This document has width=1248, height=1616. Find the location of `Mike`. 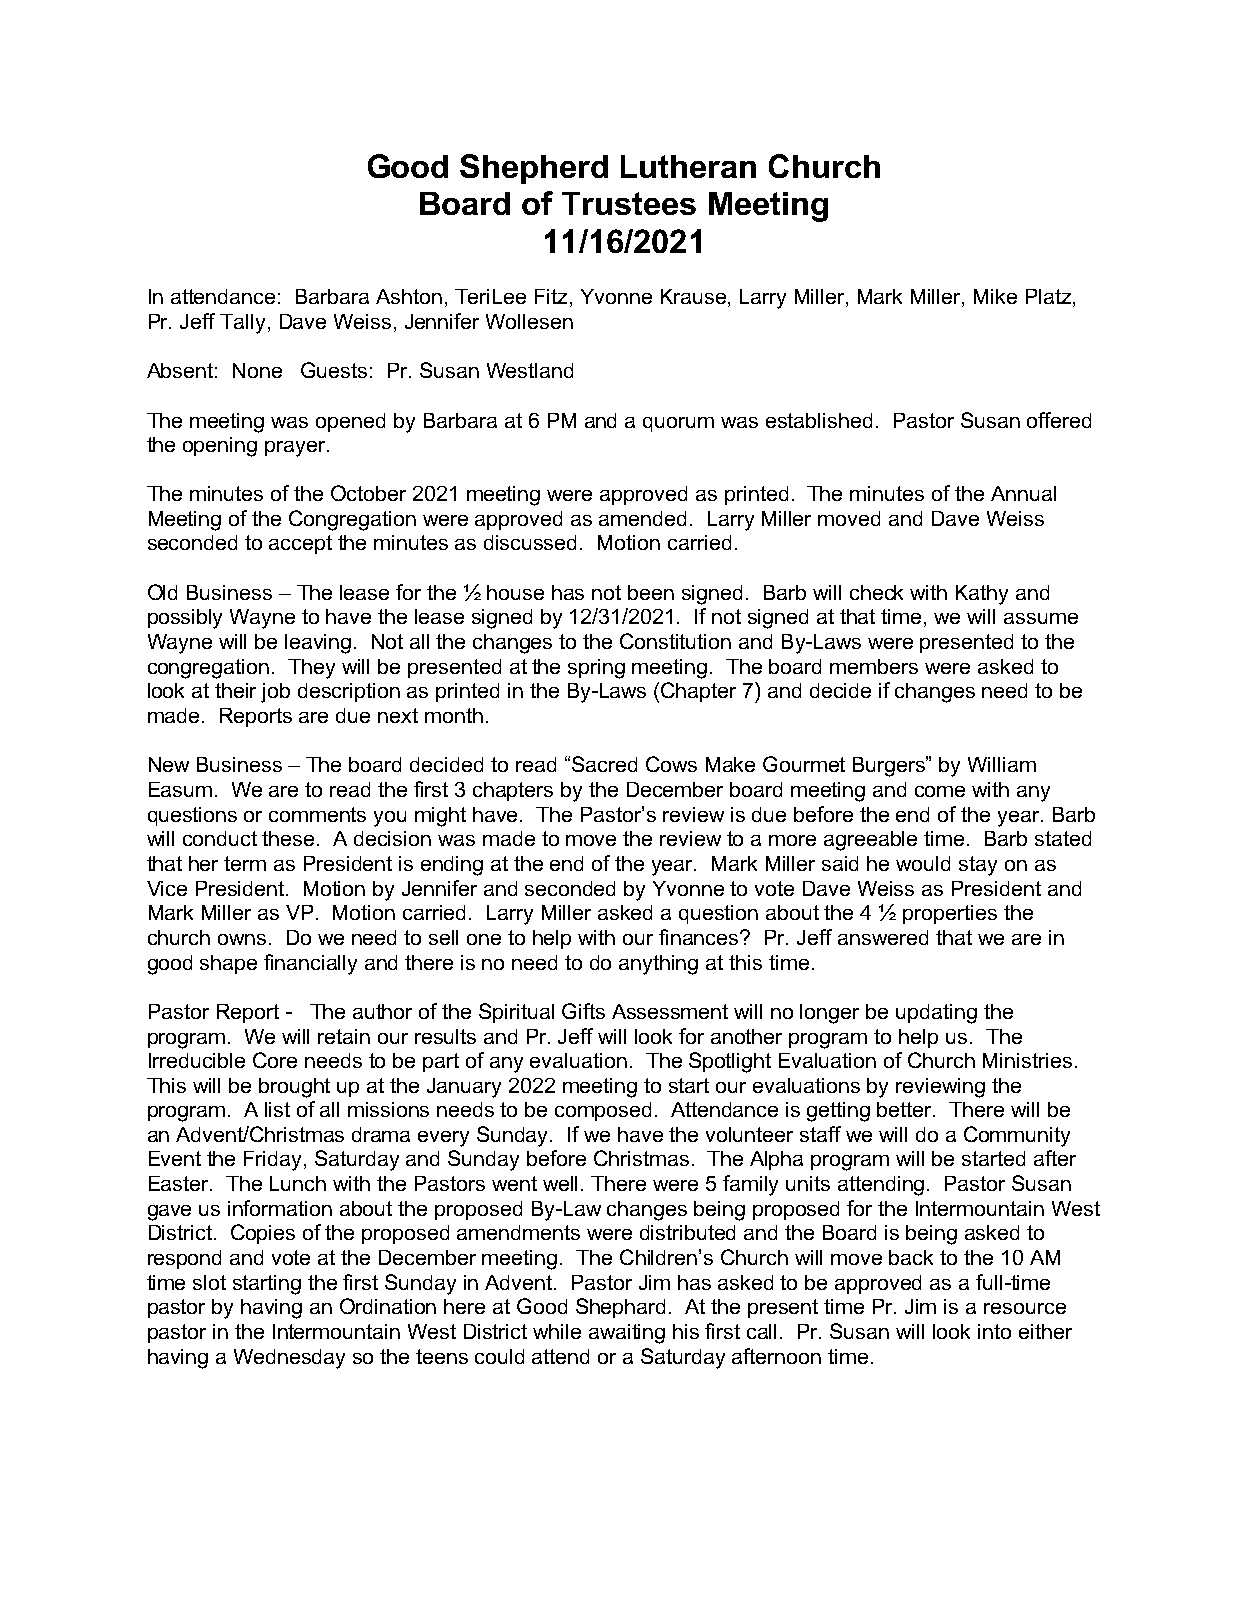

Mike is located at coordinates (995, 296).
